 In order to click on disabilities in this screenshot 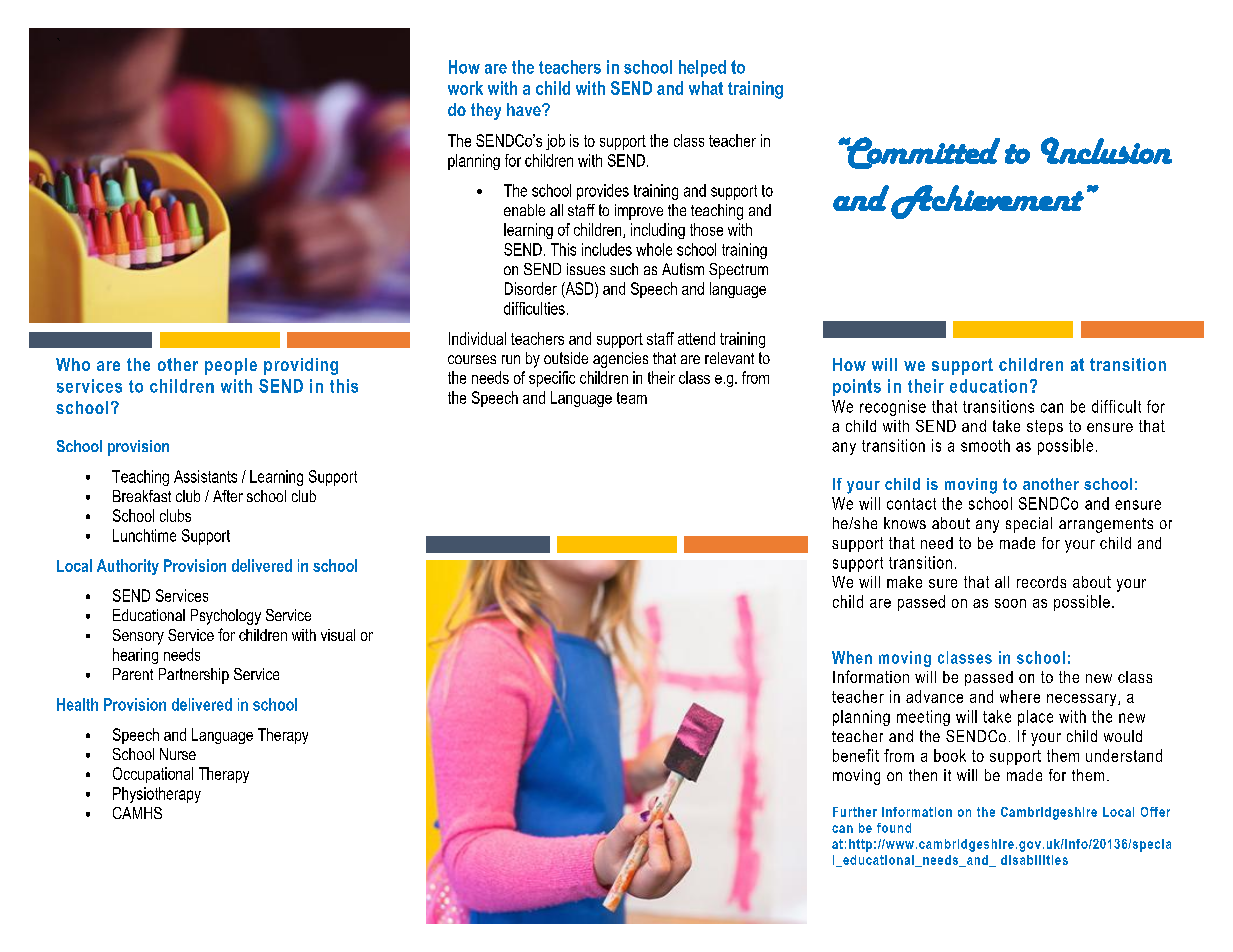, I will do `click(1034, 860)`.
